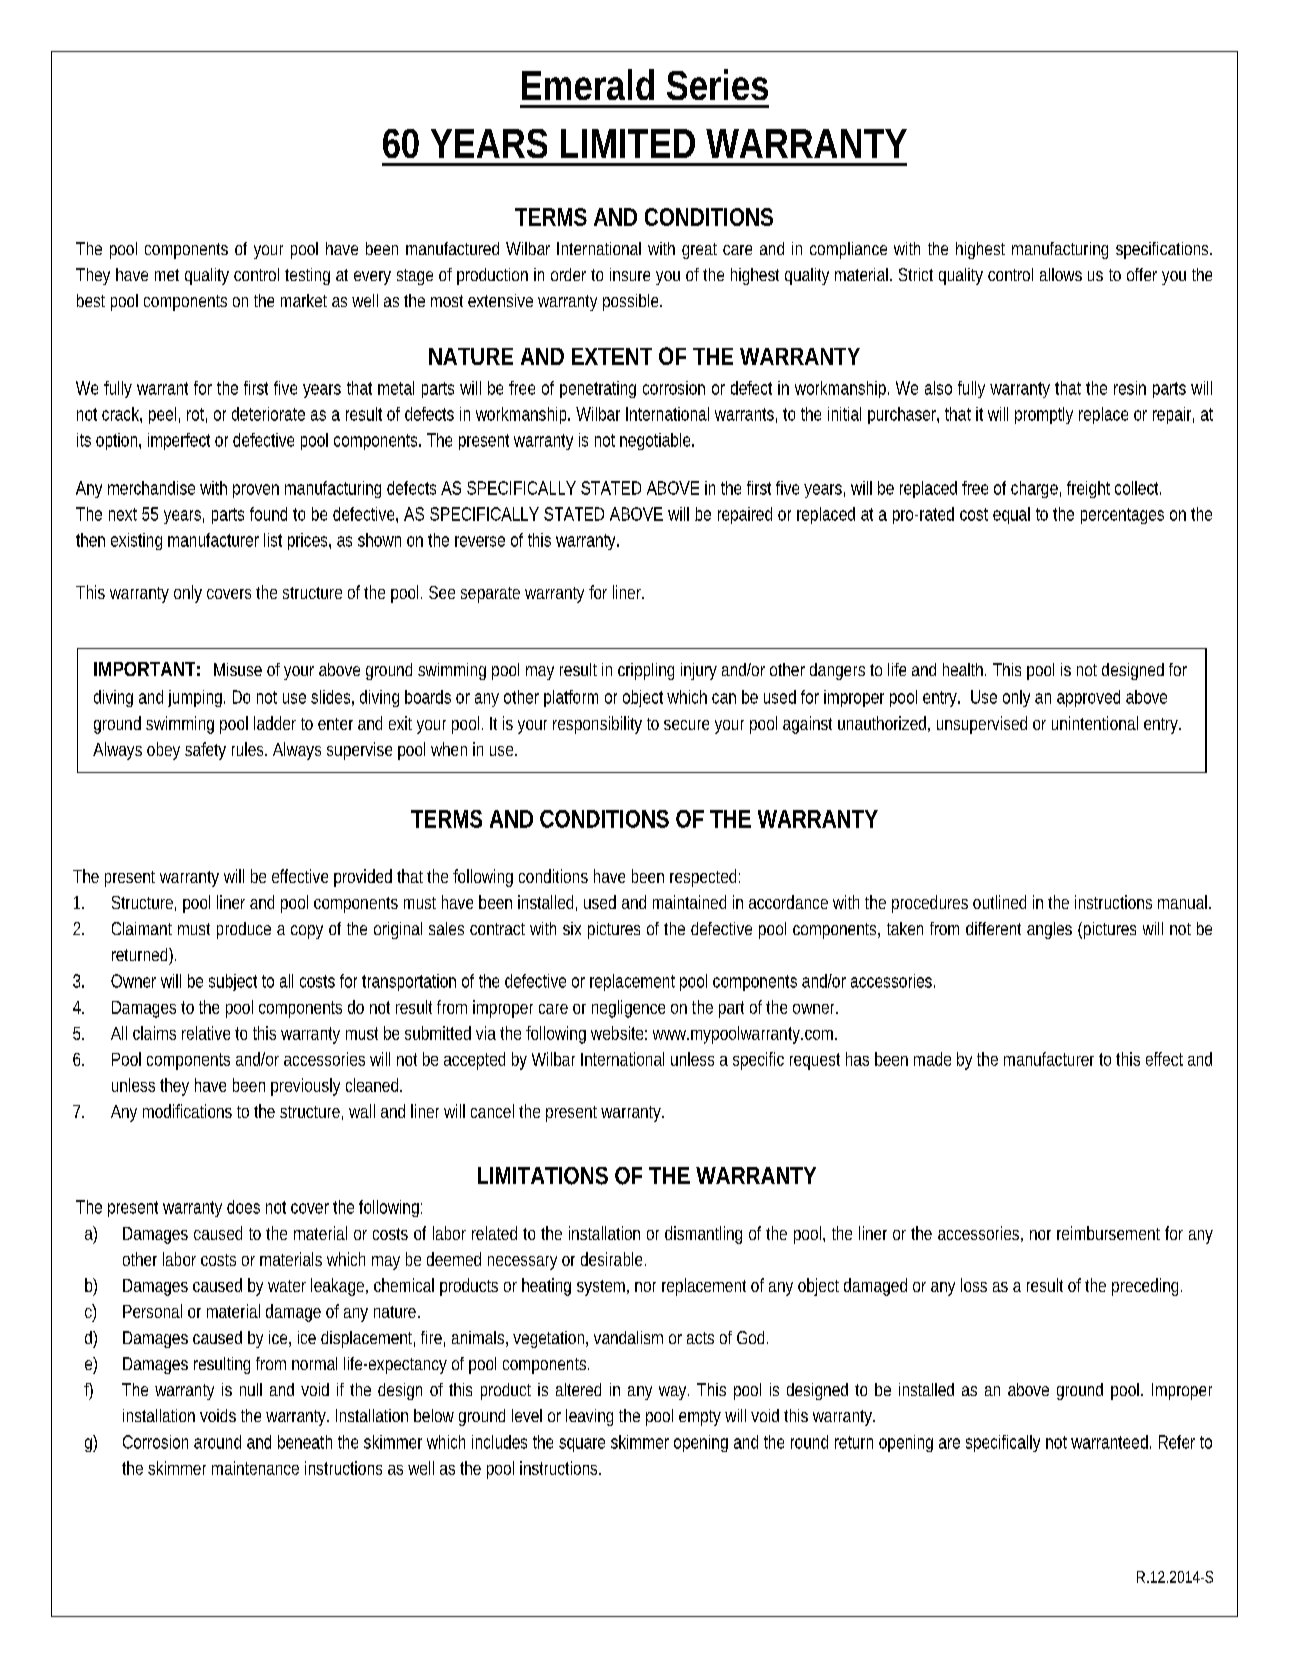 The height and width of the document is (1668, 1289). What do you see at coordinates (628, 1009) in the document?
I see `negligence` at bounding box center [628, 1009].
